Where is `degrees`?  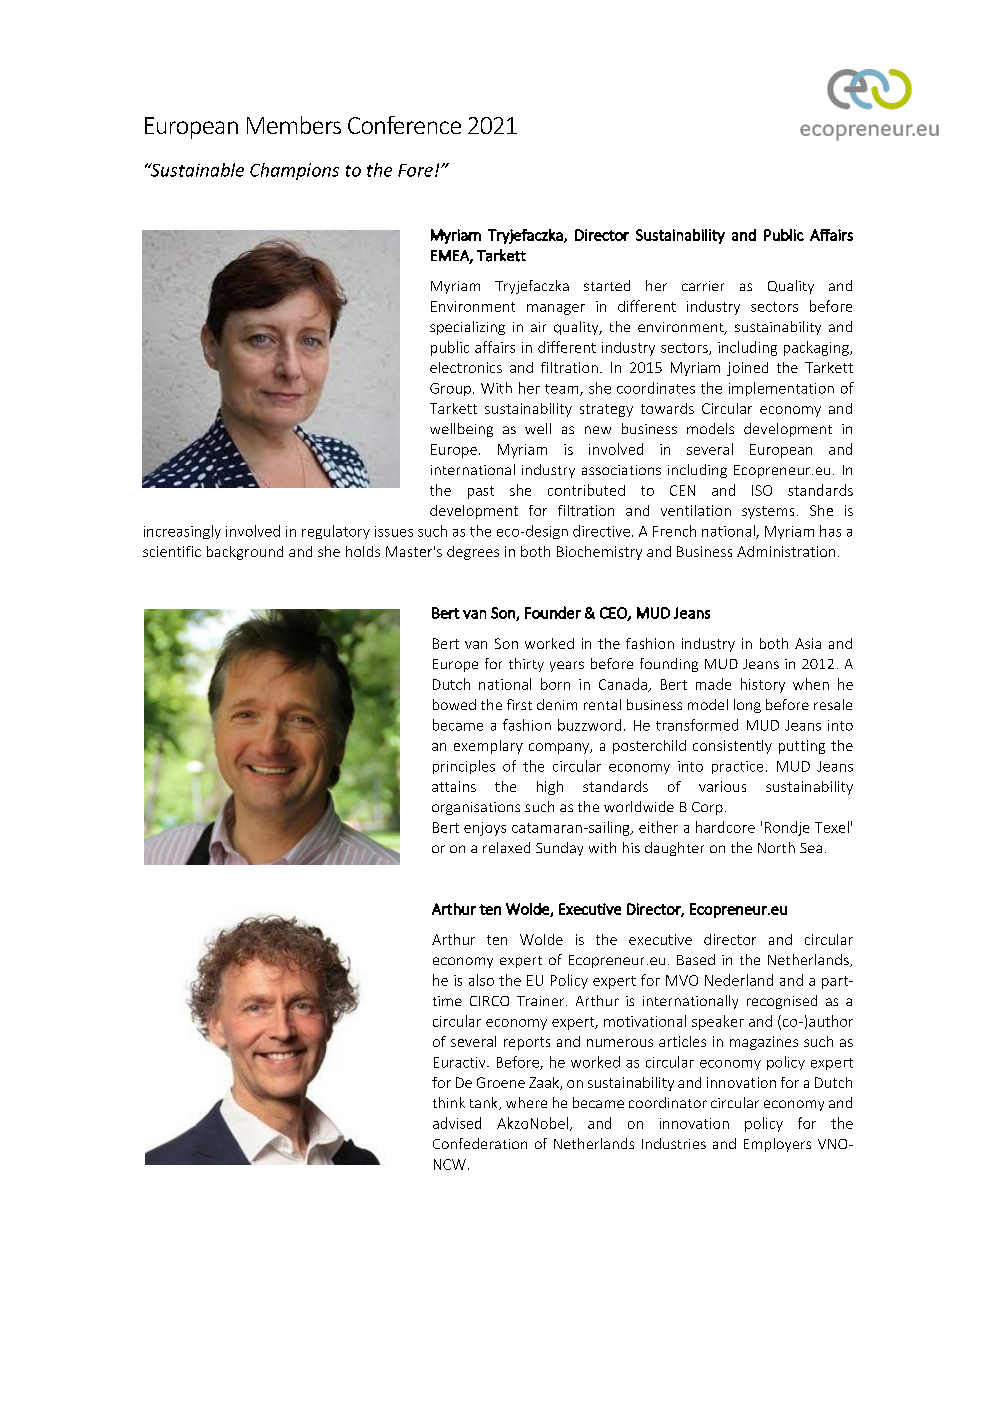
degrees is located at coordinates (473, 553).
